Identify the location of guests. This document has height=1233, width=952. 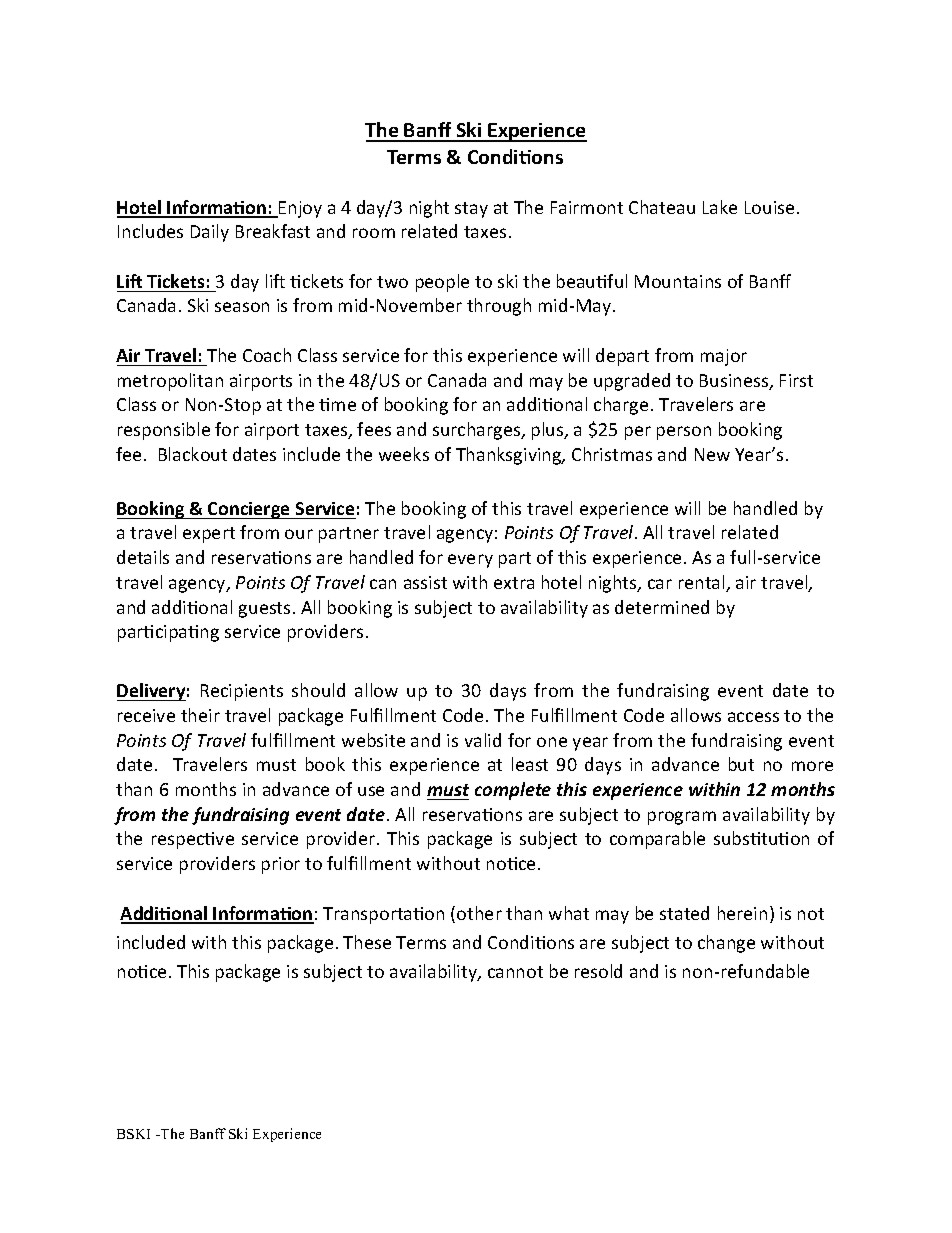
(264, 610).
